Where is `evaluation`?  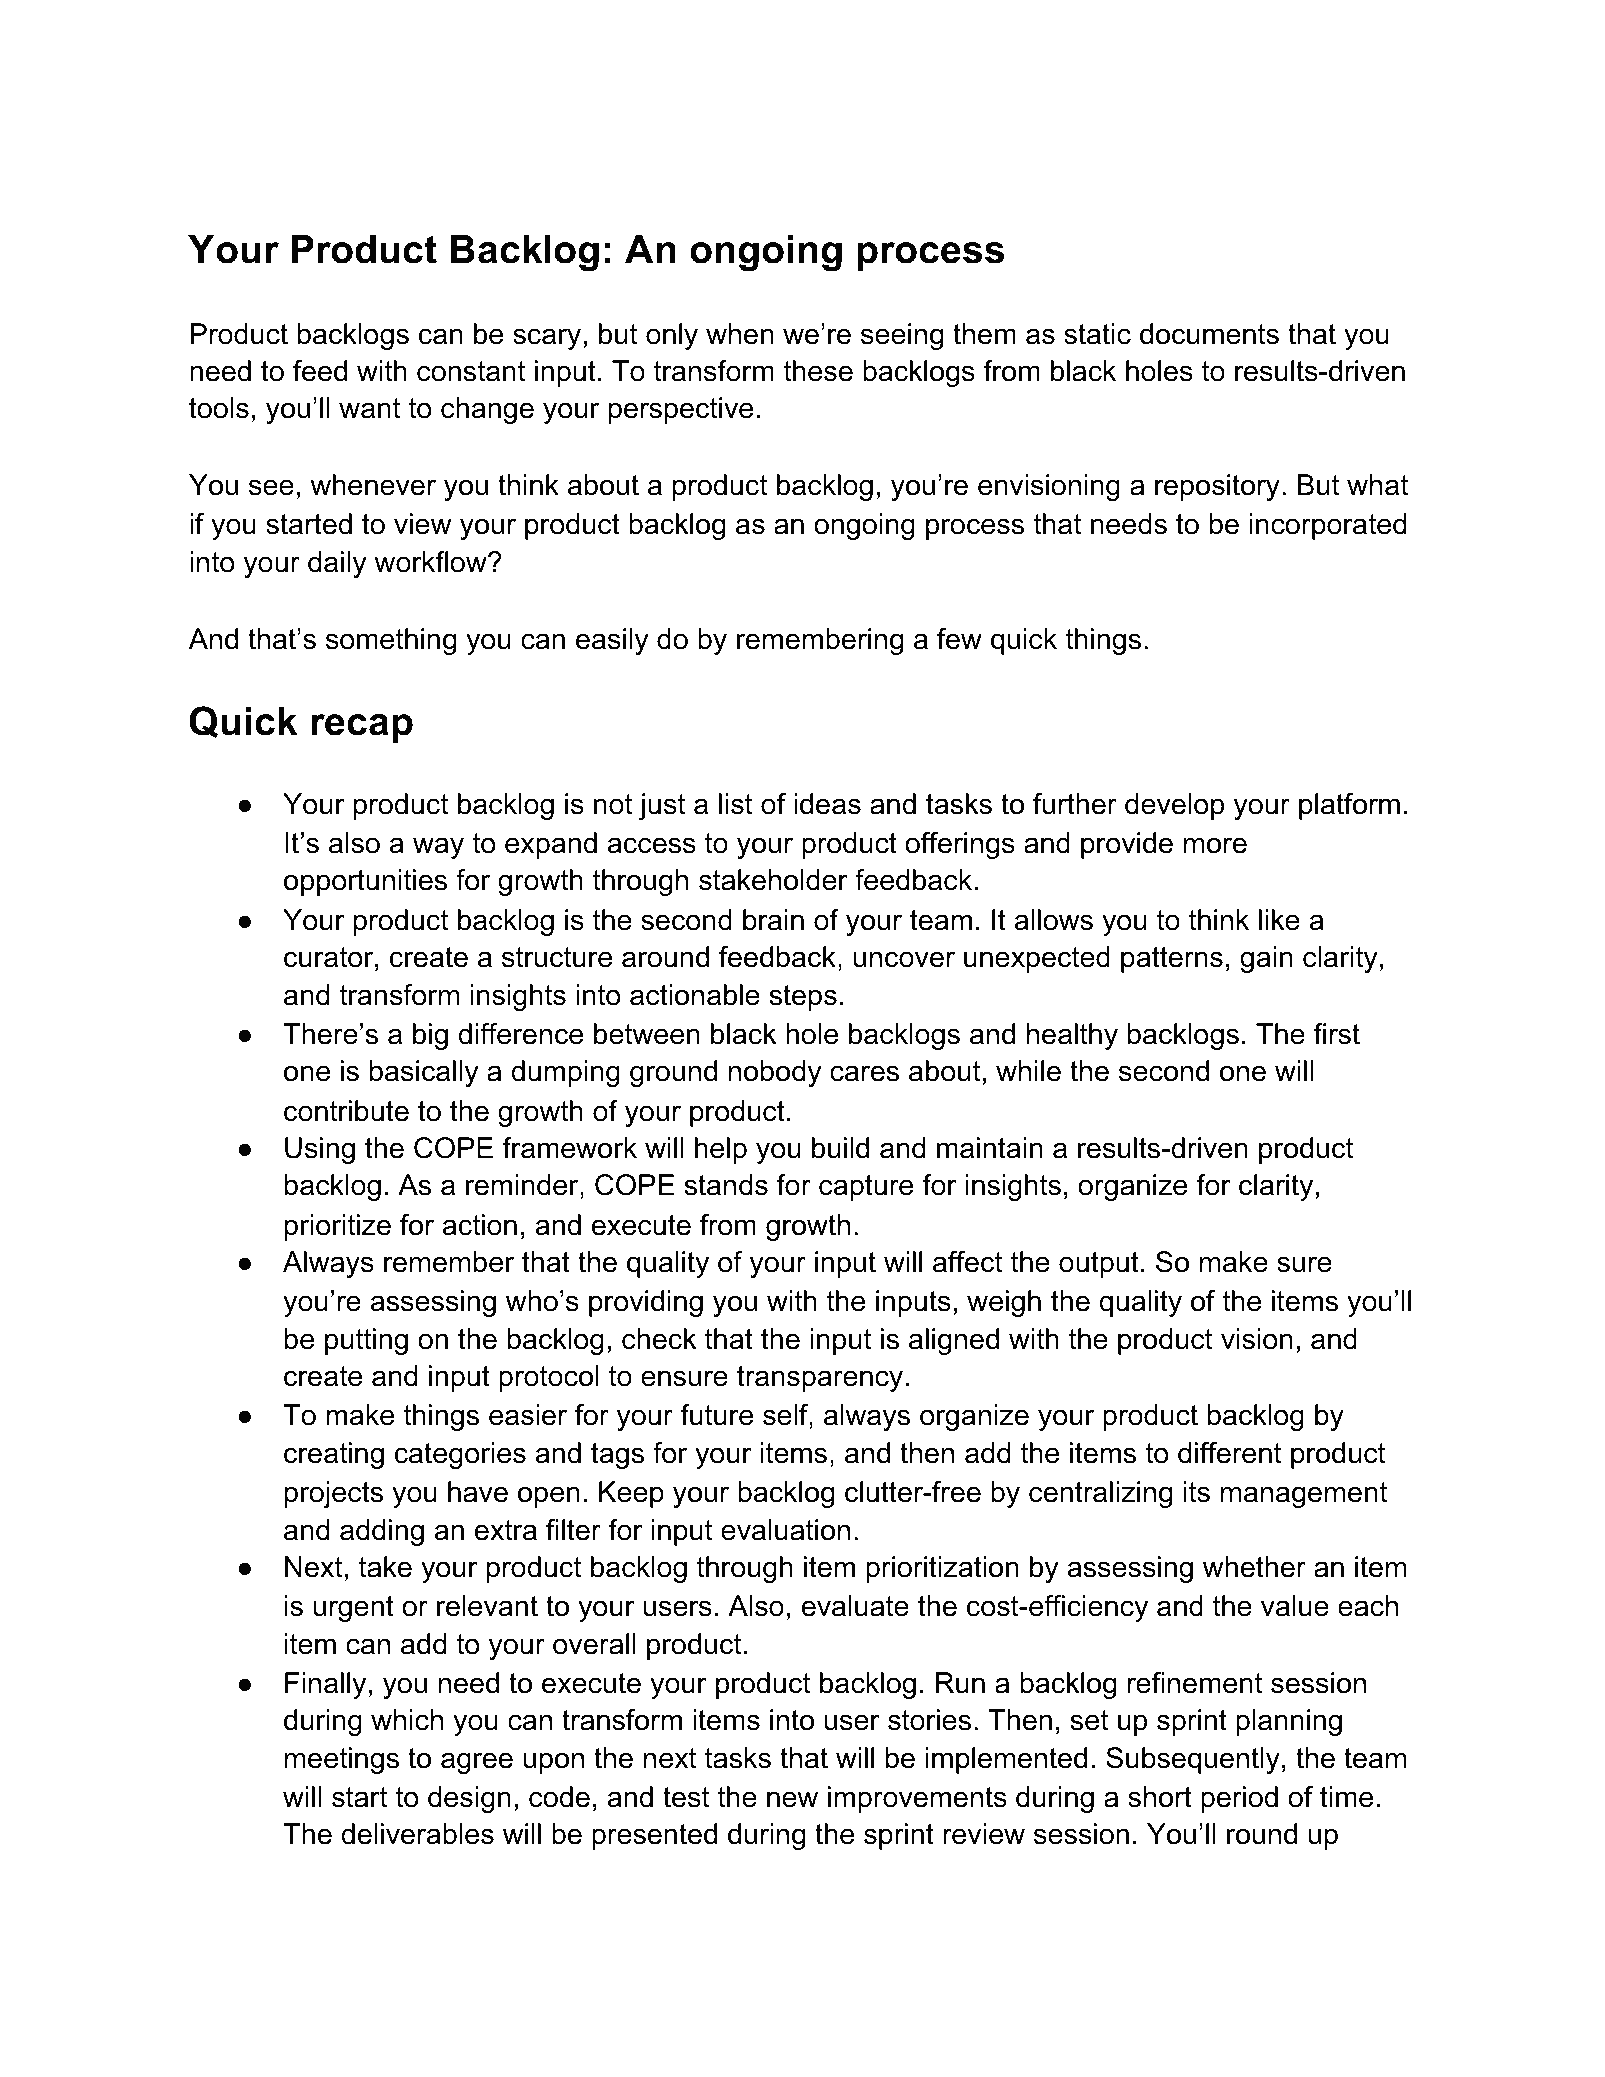 evaluation is located at coordinates (785, 1530).
